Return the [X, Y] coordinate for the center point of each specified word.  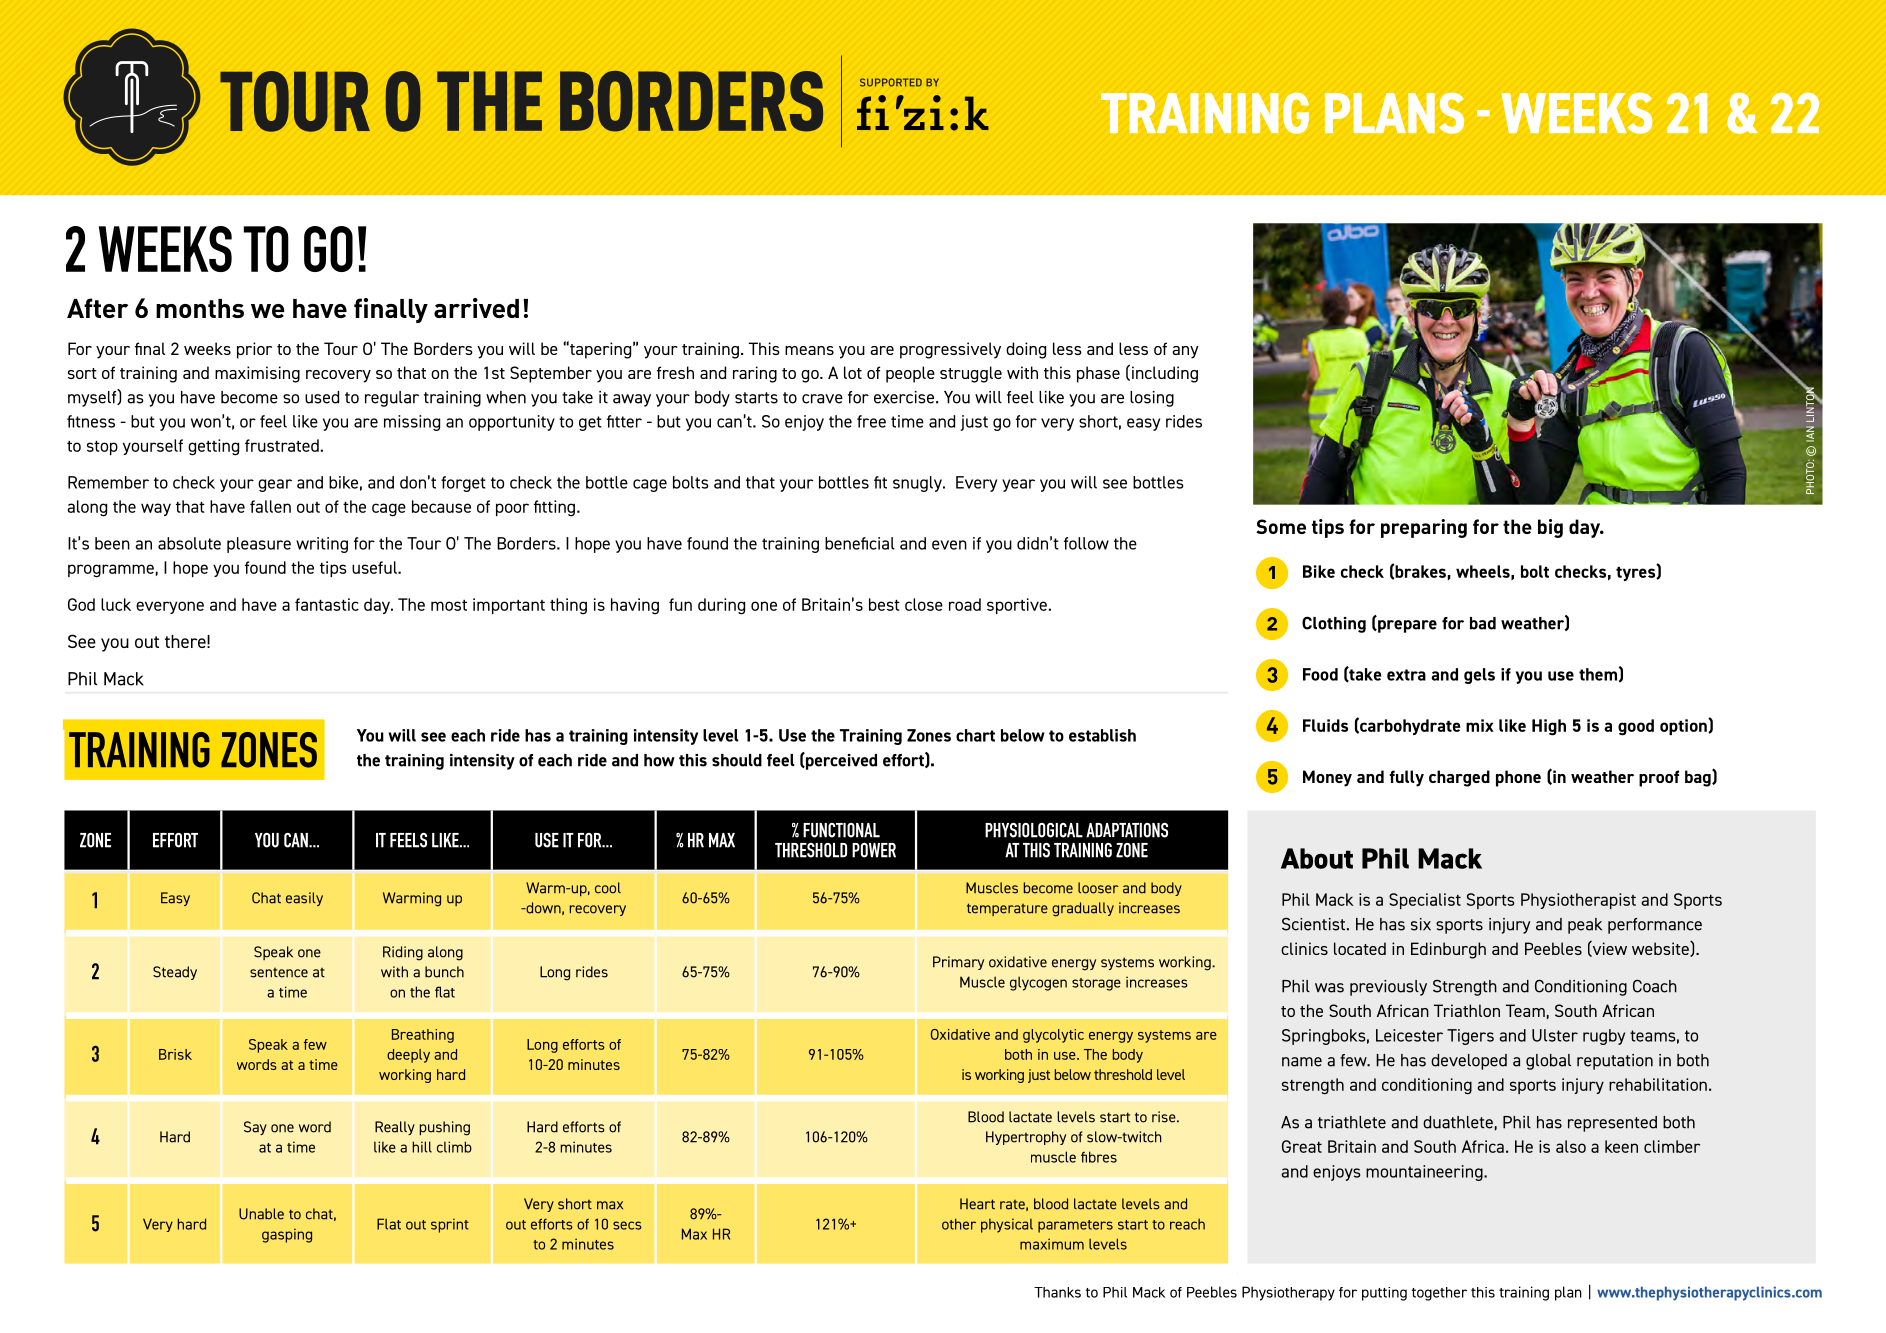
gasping [287, 1235]
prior [254, 350]
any [1185, 352]
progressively [950, 350]
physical [1007, 1225]
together [1439, 1294]
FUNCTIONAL [841, 830]
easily [304, 899]
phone [1518, 778]
